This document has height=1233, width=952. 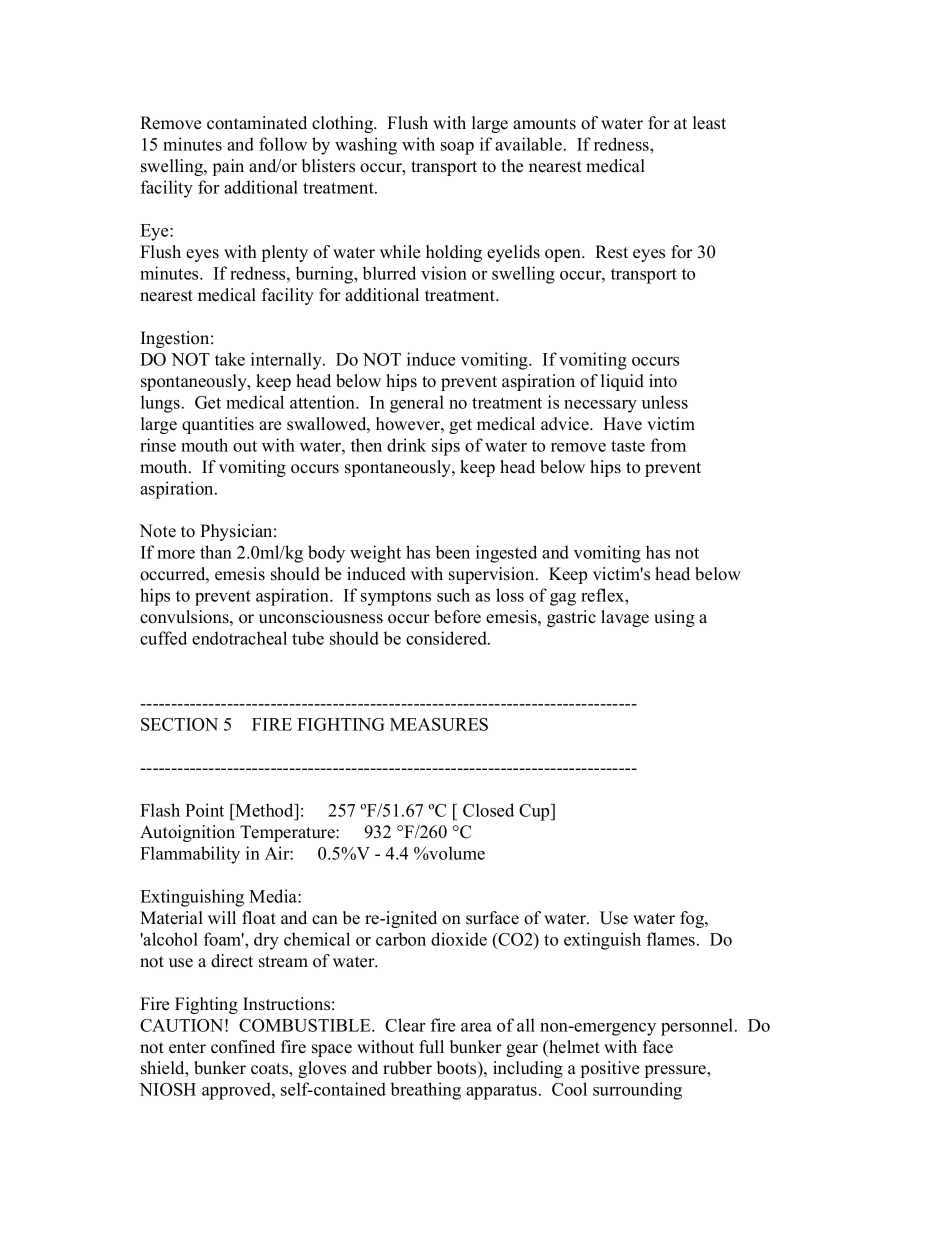 I want to click on Cup, so click(x=535, y=812).
